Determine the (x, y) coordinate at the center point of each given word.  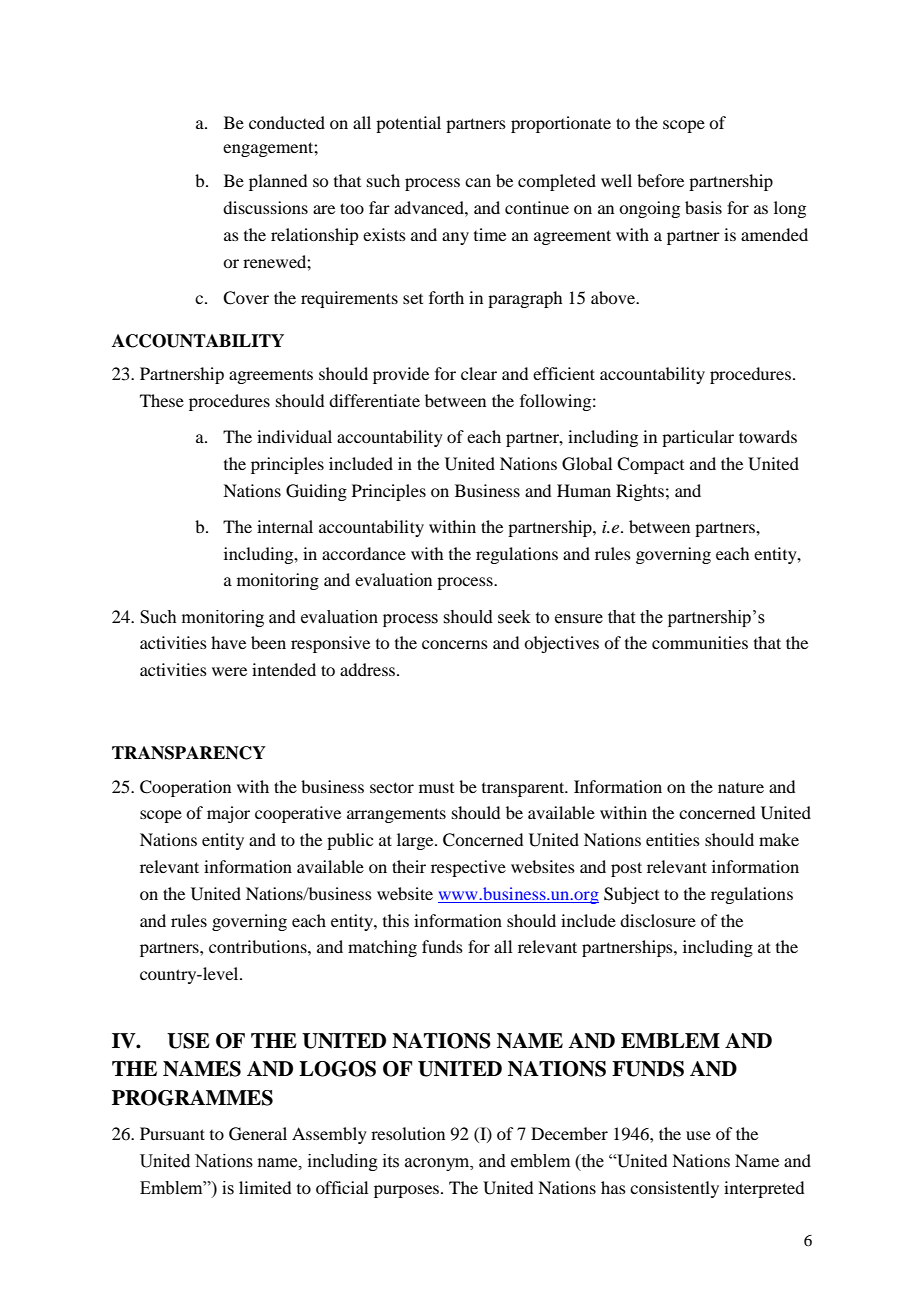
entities (673, 839)
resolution (408, 1133)
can (478, 182)
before (660, 180)
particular (698, 438)
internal (285, 526)
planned (278, 182)
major (228, 814)
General (258, 1134)
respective (468, 868)
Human (584, 490)
